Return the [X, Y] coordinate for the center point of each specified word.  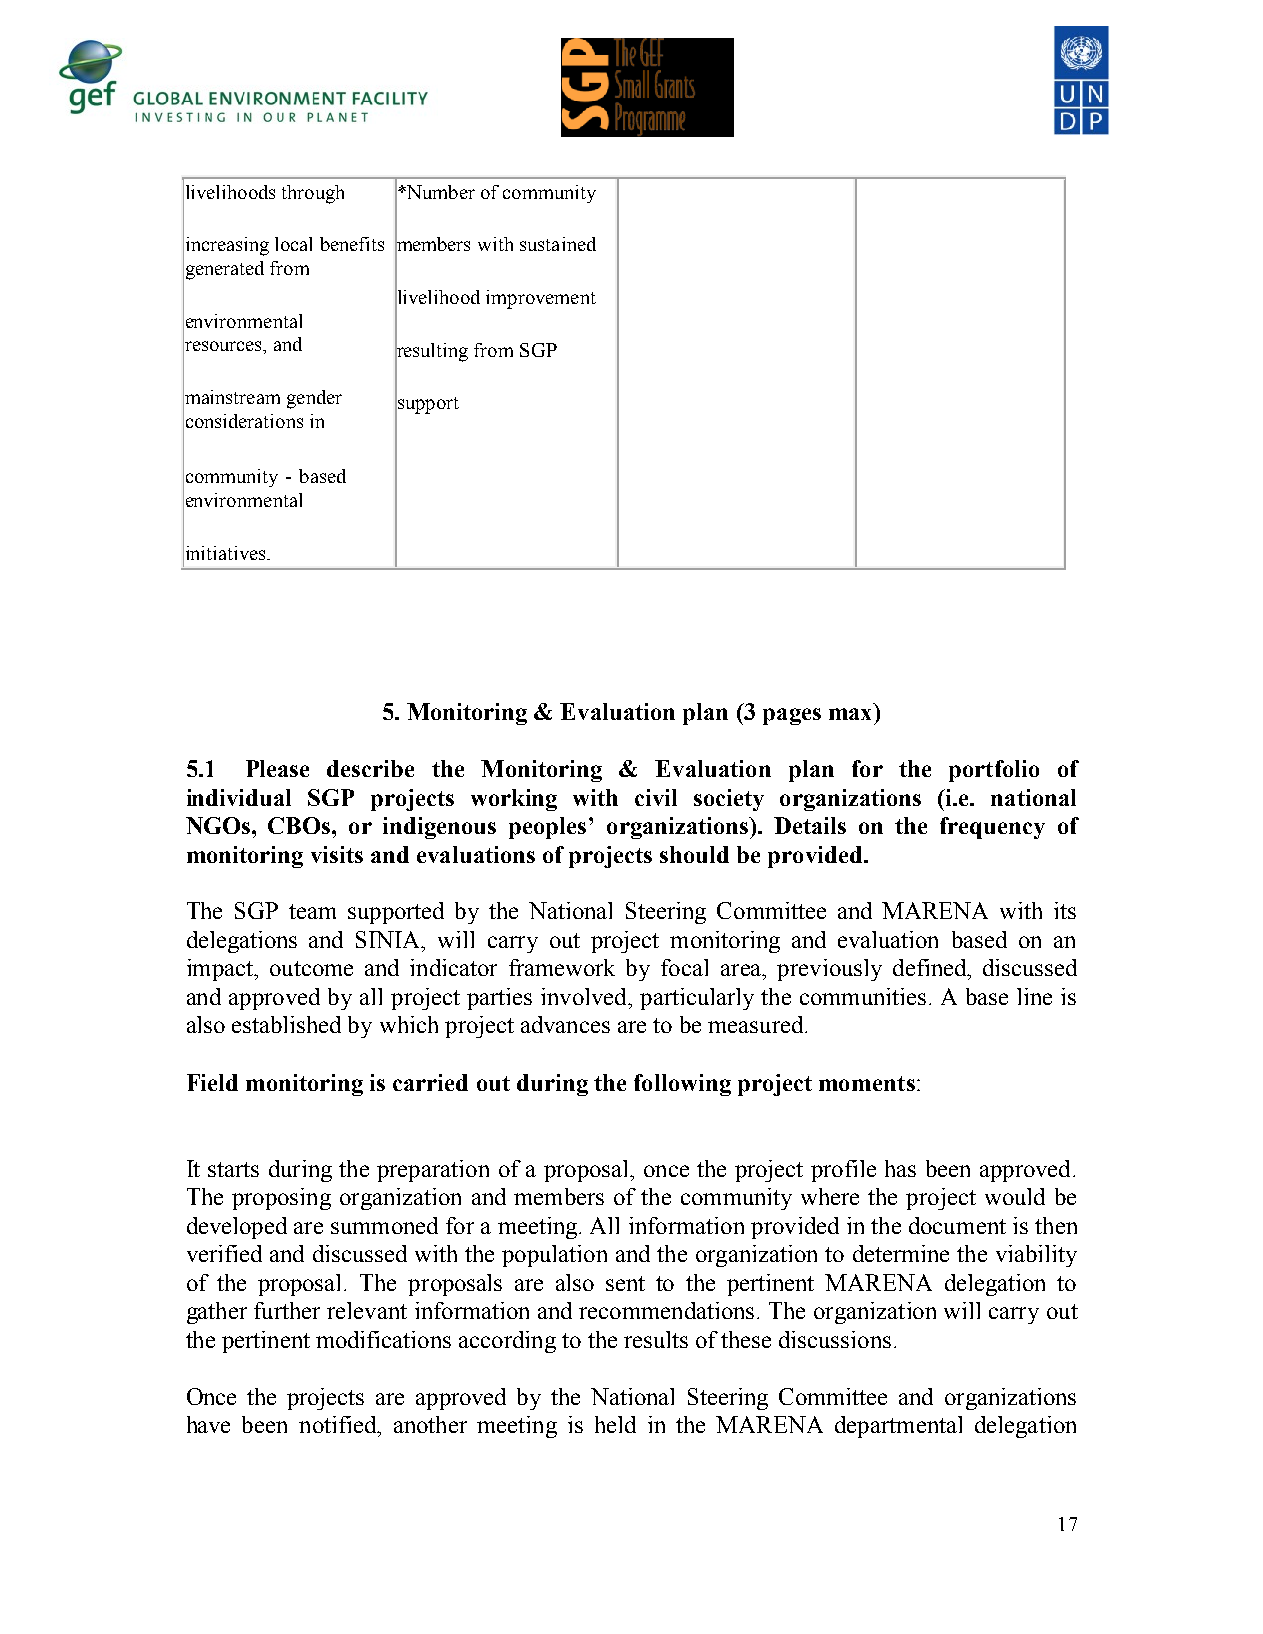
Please [277, 768]
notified [339, 1424]
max [850, 714]
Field [212, 1082]
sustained [558, 244]
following [682, 1085]
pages [792, 716]
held [615, 1424]
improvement [541, 299]
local [293, 244]
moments [867, 1083]
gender [314, 399]
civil [656, 797]
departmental [898, 1427]
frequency [992, 828]
